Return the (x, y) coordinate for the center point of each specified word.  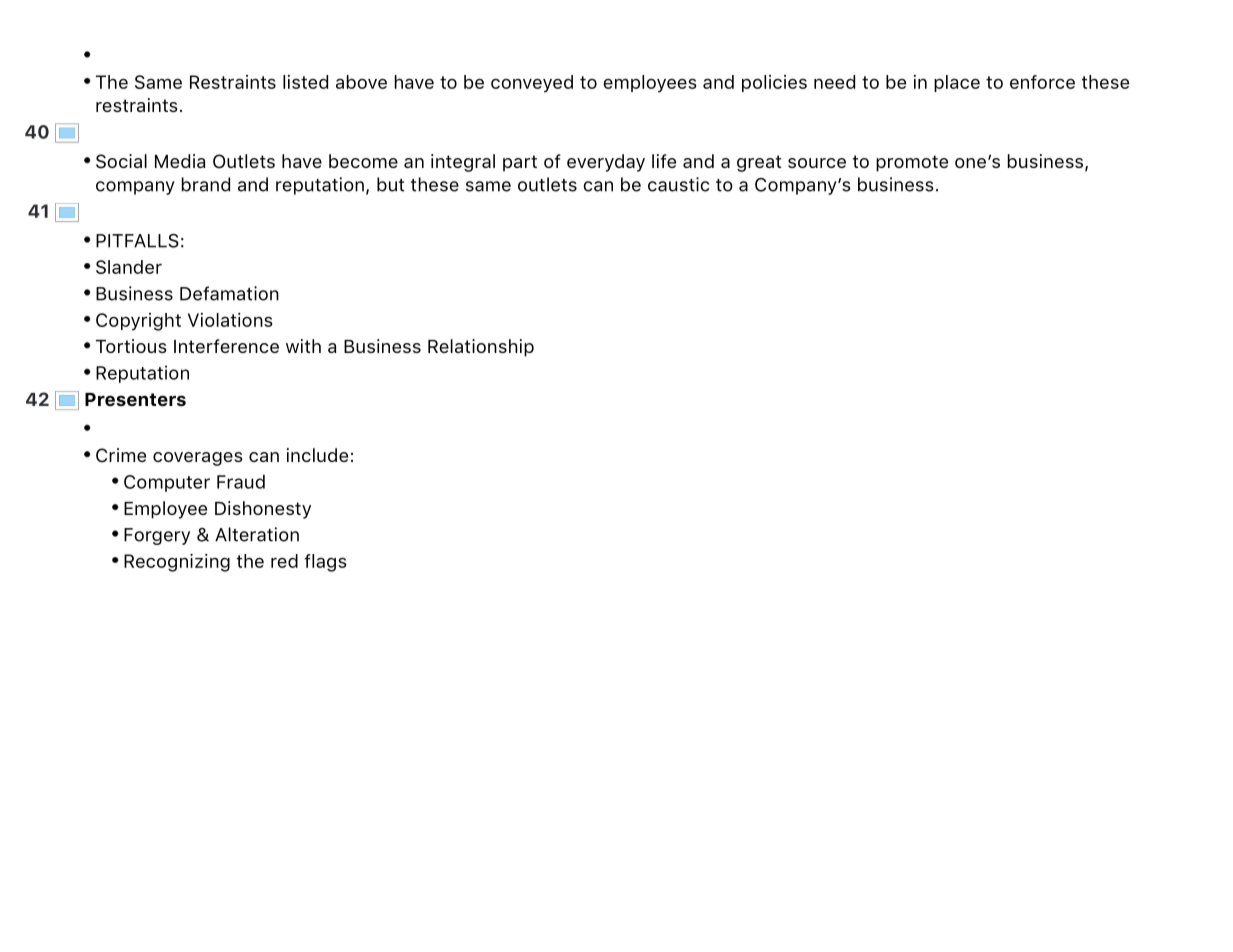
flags (325, 563)
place (957, 83)
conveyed (532, 84)
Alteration (257, 534)
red (284, 561)
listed (305, 82)
